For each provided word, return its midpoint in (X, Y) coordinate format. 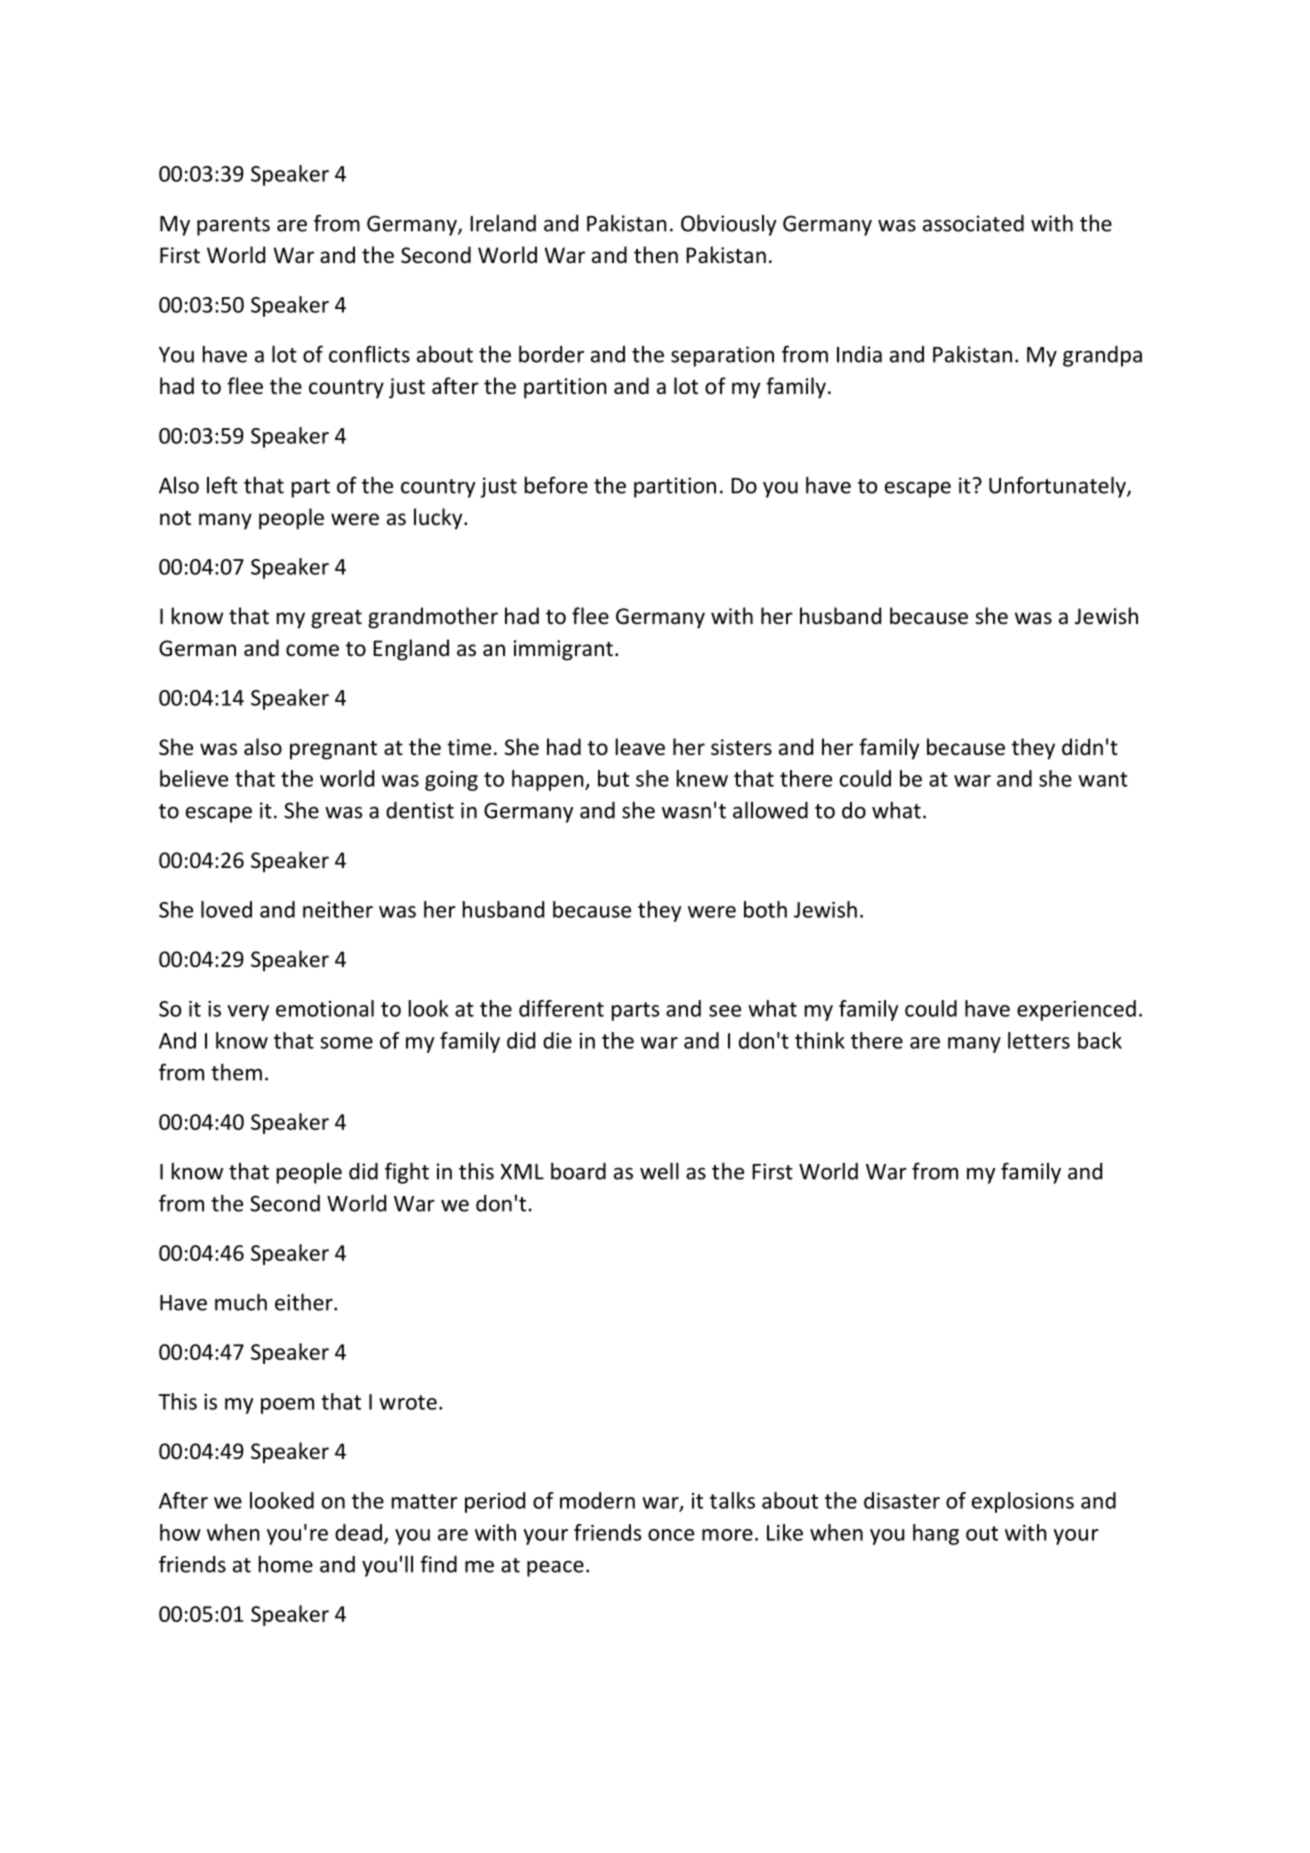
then (656, 255)
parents (233, 226)
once (671, 1535)
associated (973, 223)
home (286, 1564)
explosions (1023, 1502)
